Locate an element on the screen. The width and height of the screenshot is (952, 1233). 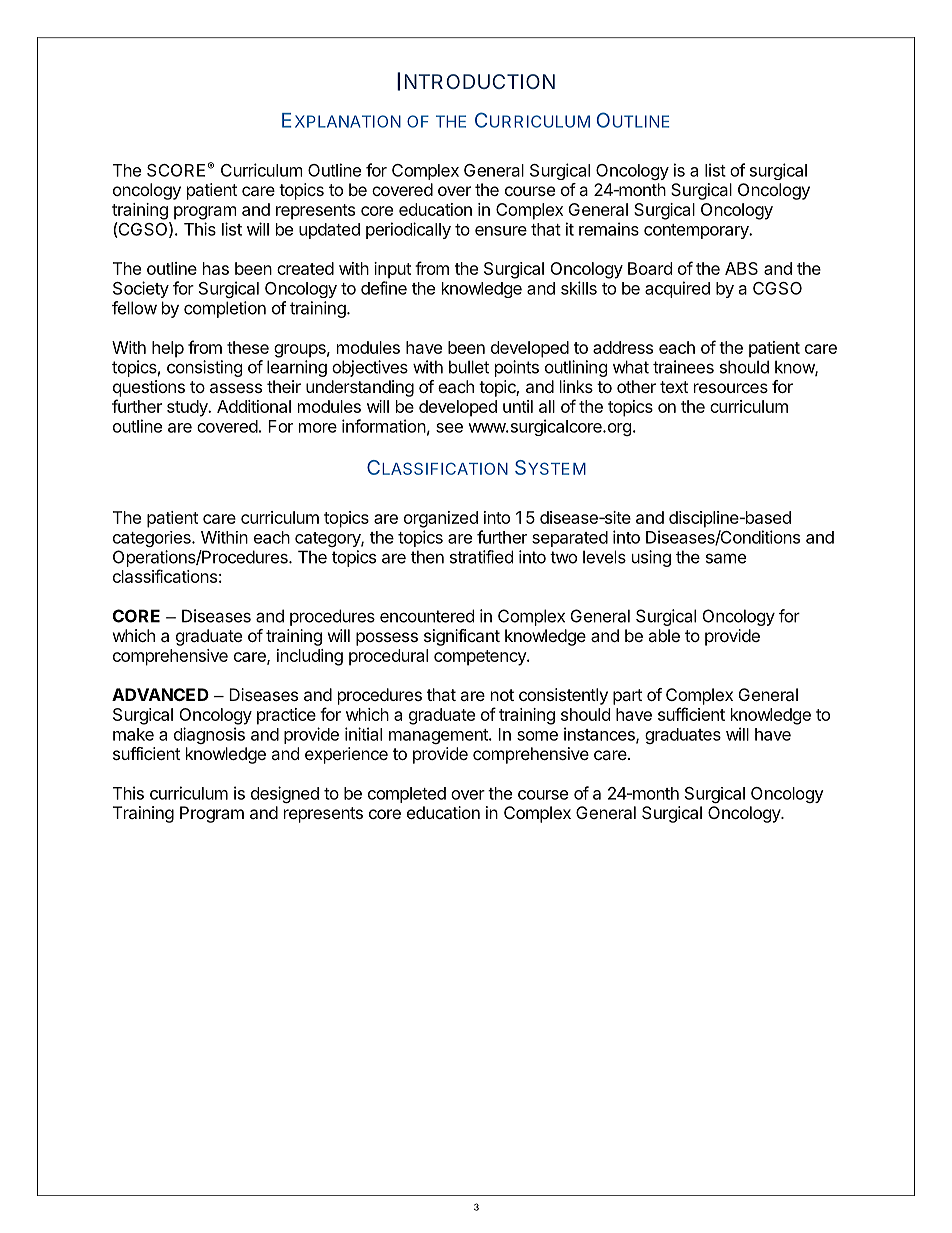
using is located at coordinates (651, 558).
